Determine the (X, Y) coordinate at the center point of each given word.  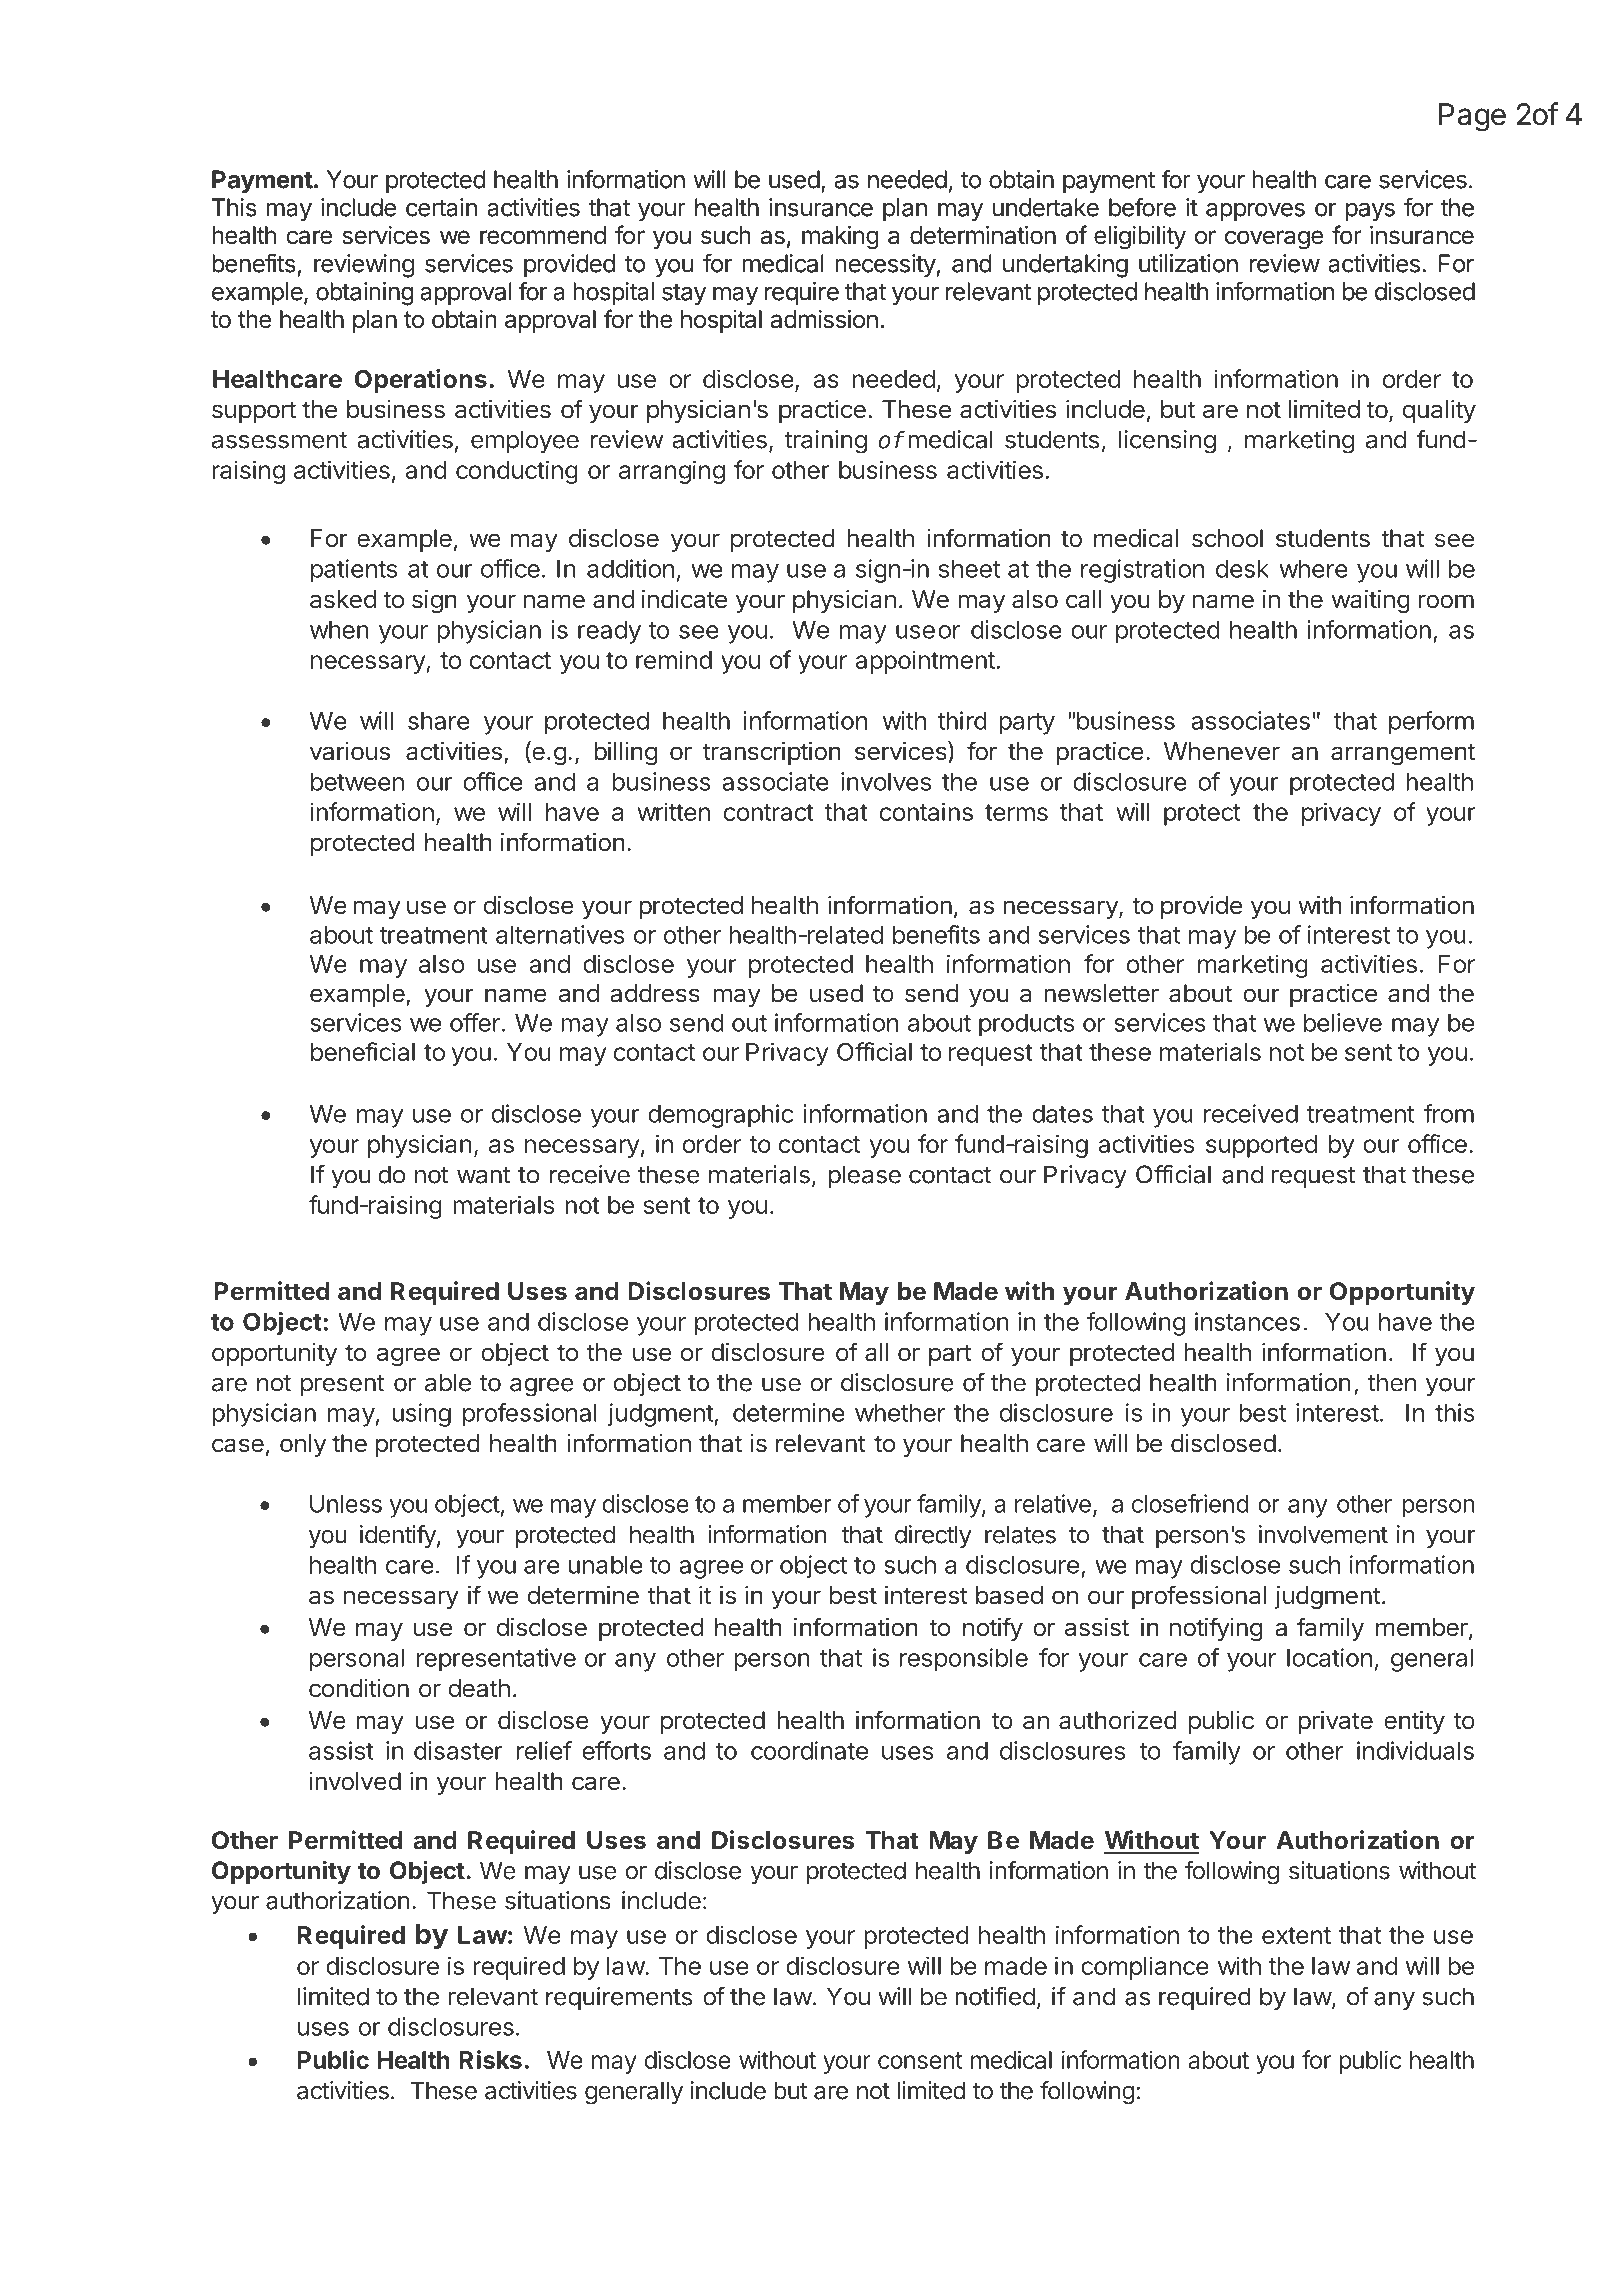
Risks (490, 2059)
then (1392, 1382)
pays (1370, 212)
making (840, 238)
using (421, 1415)
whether (900, 1413)
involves (886, 781)
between (357, 782)
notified (995, 1996)
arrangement (1403, 754)
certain (441, 207)
